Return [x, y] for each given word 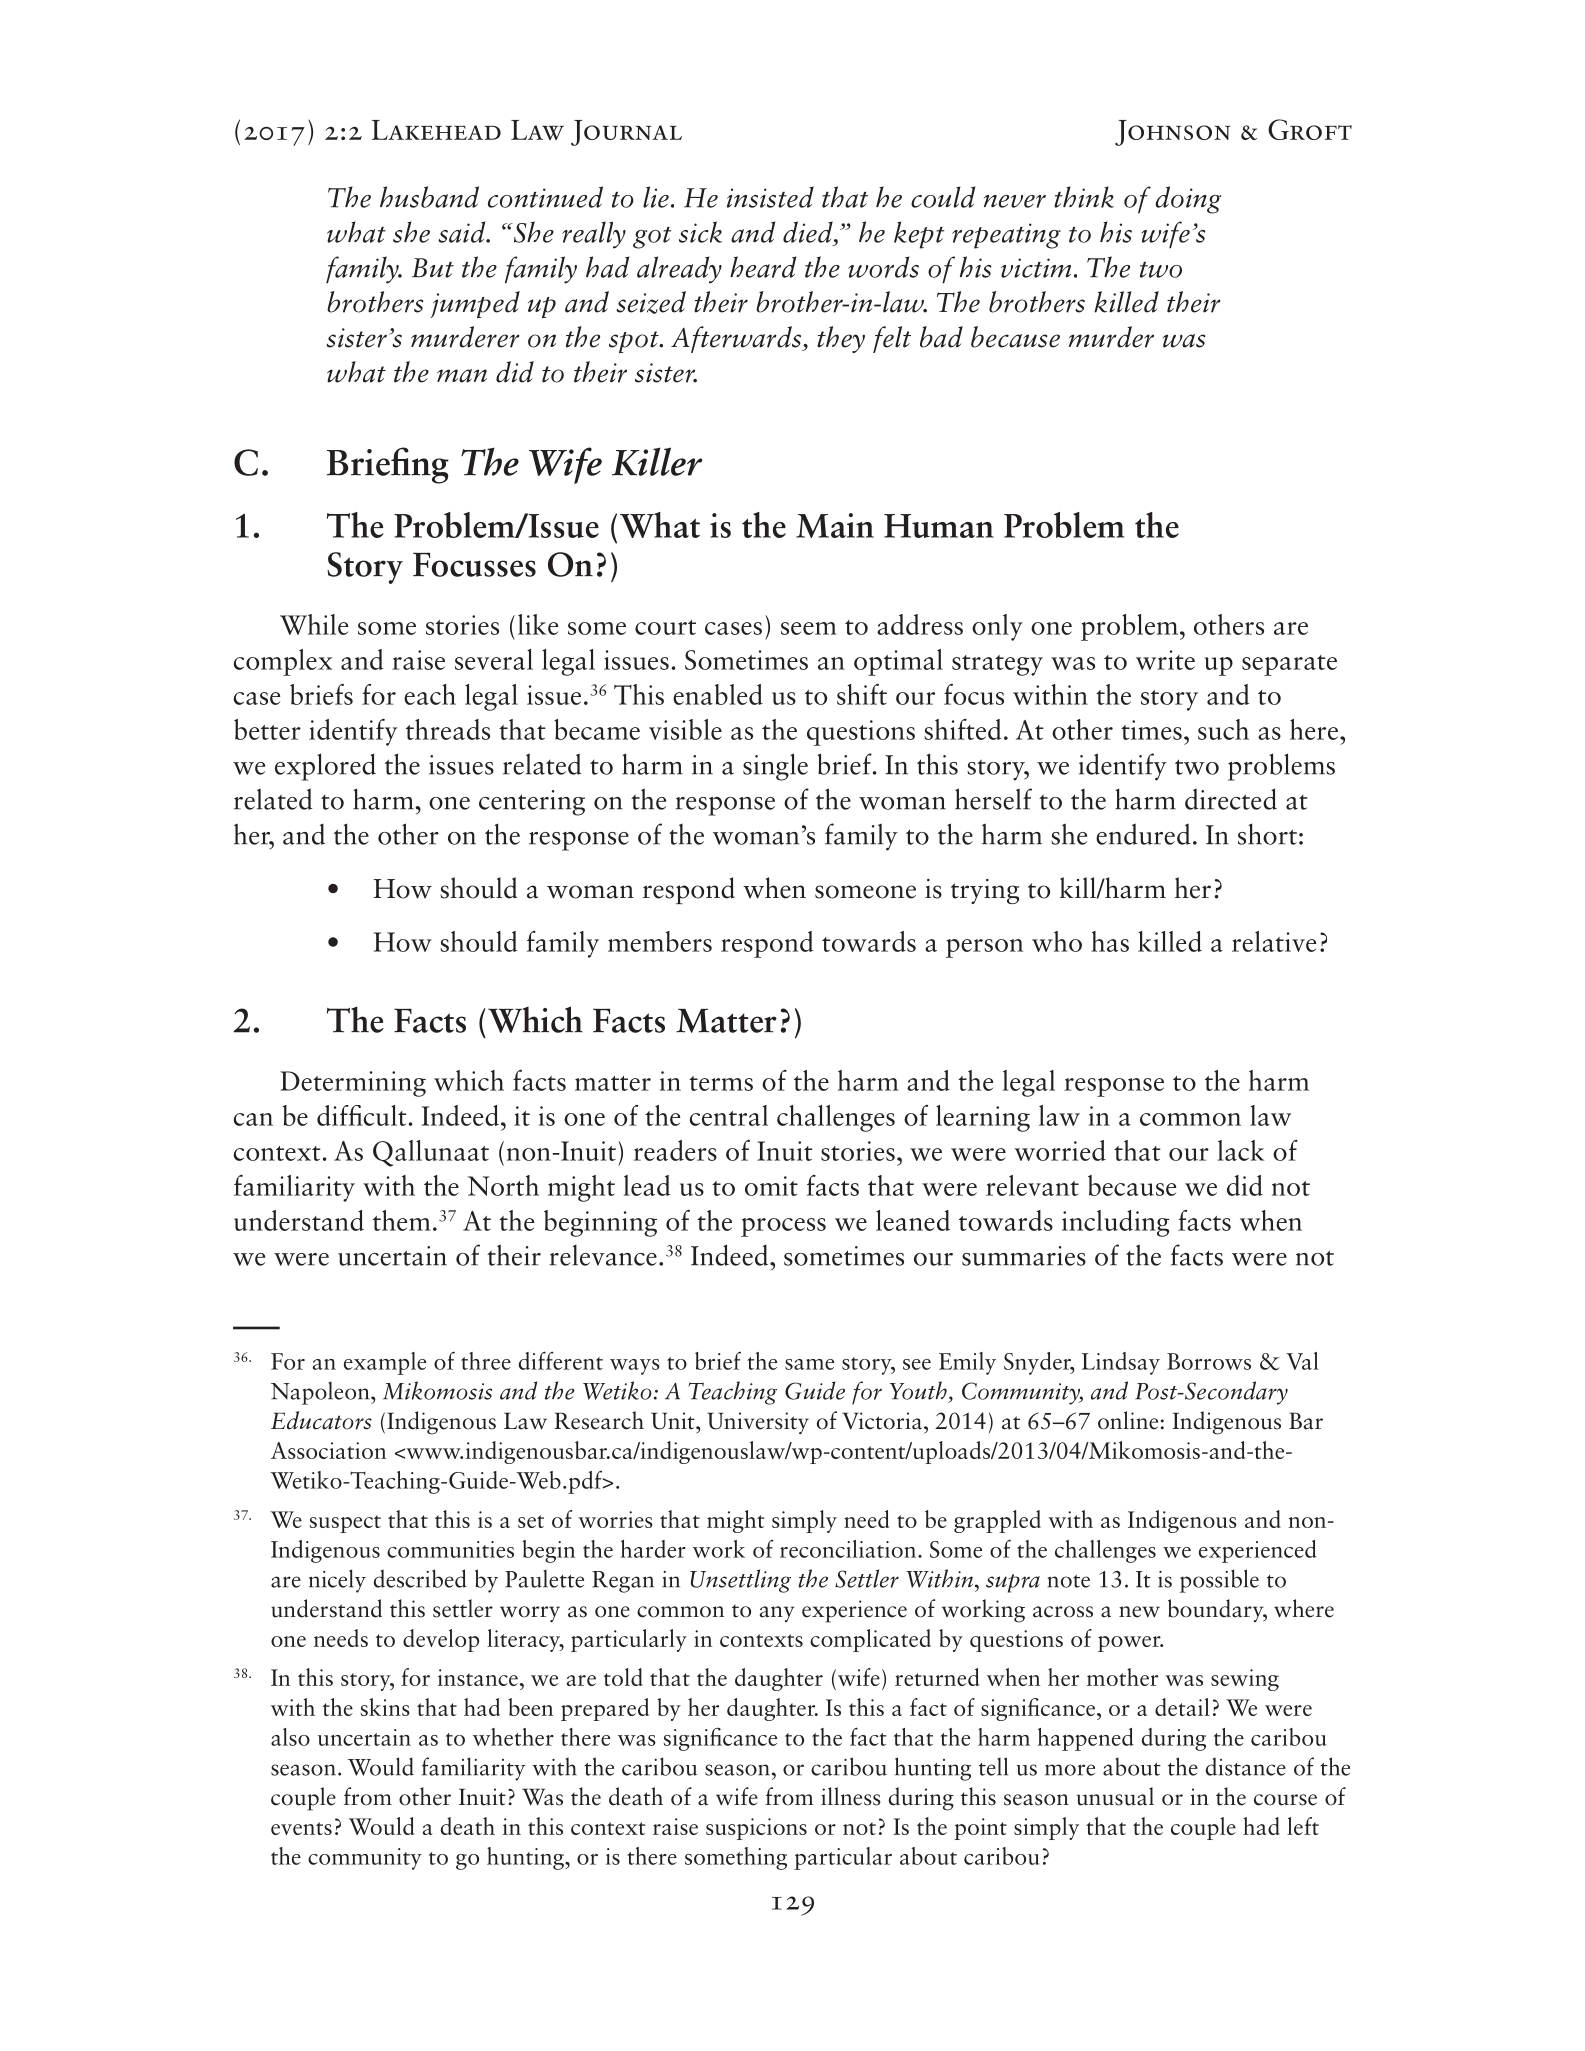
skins [385, 1707]
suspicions [756, 1829]
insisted [770, 197]
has [1110, 941]
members [660, 941]
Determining [353, 1084]
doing [1188, 200]
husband [429, 197]
